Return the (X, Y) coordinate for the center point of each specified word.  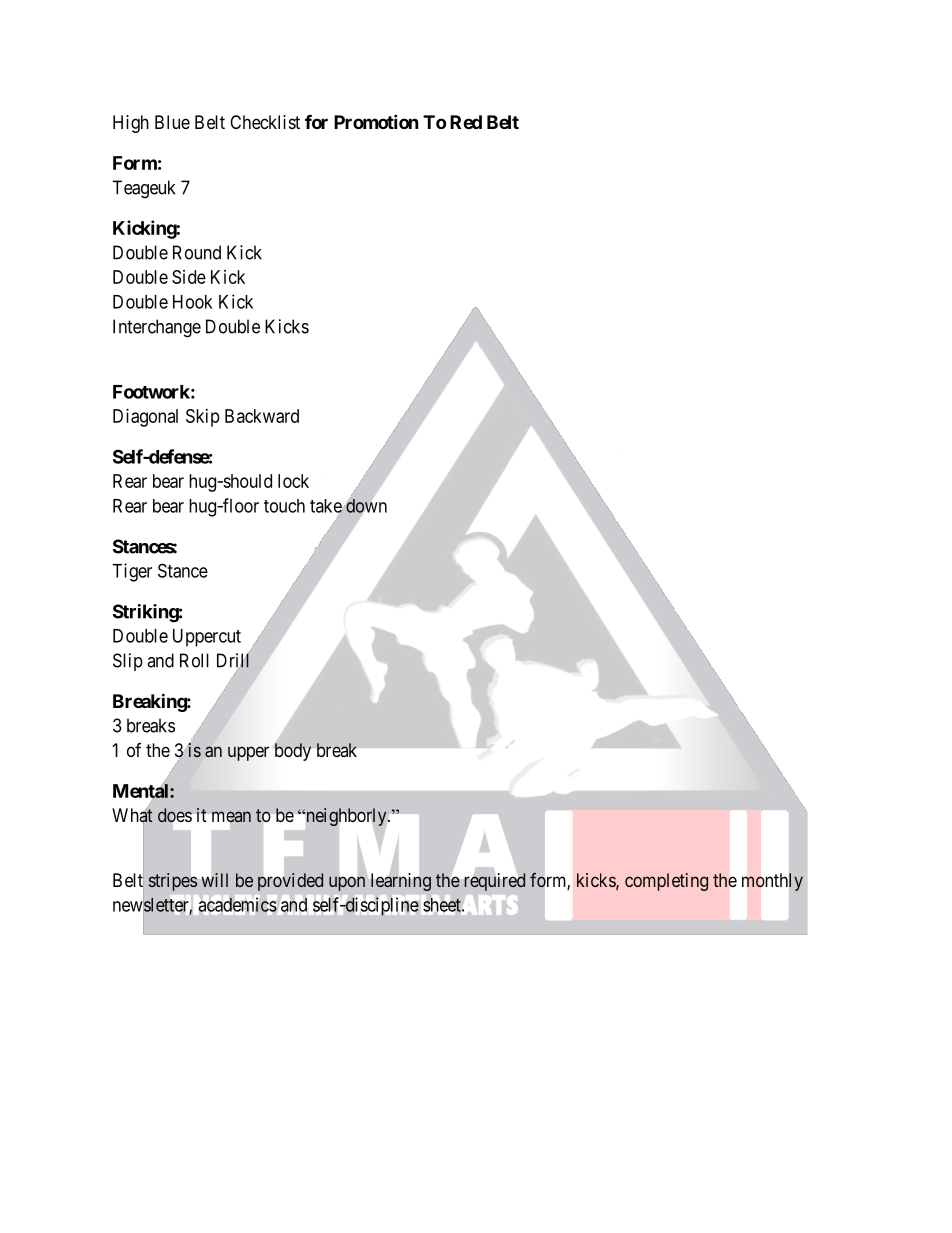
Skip (203, 418)
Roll (194, 660)
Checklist (265, 122)
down (365, 505)
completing (666, 882)
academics (238, 905)
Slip (128, 662)
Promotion (376, 121)
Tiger (132, 572)
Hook (193, 302)
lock (293, 481)
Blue (172, 122)
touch (284, 506)
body (293, 752)
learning (401, 882)
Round (197, 252)
